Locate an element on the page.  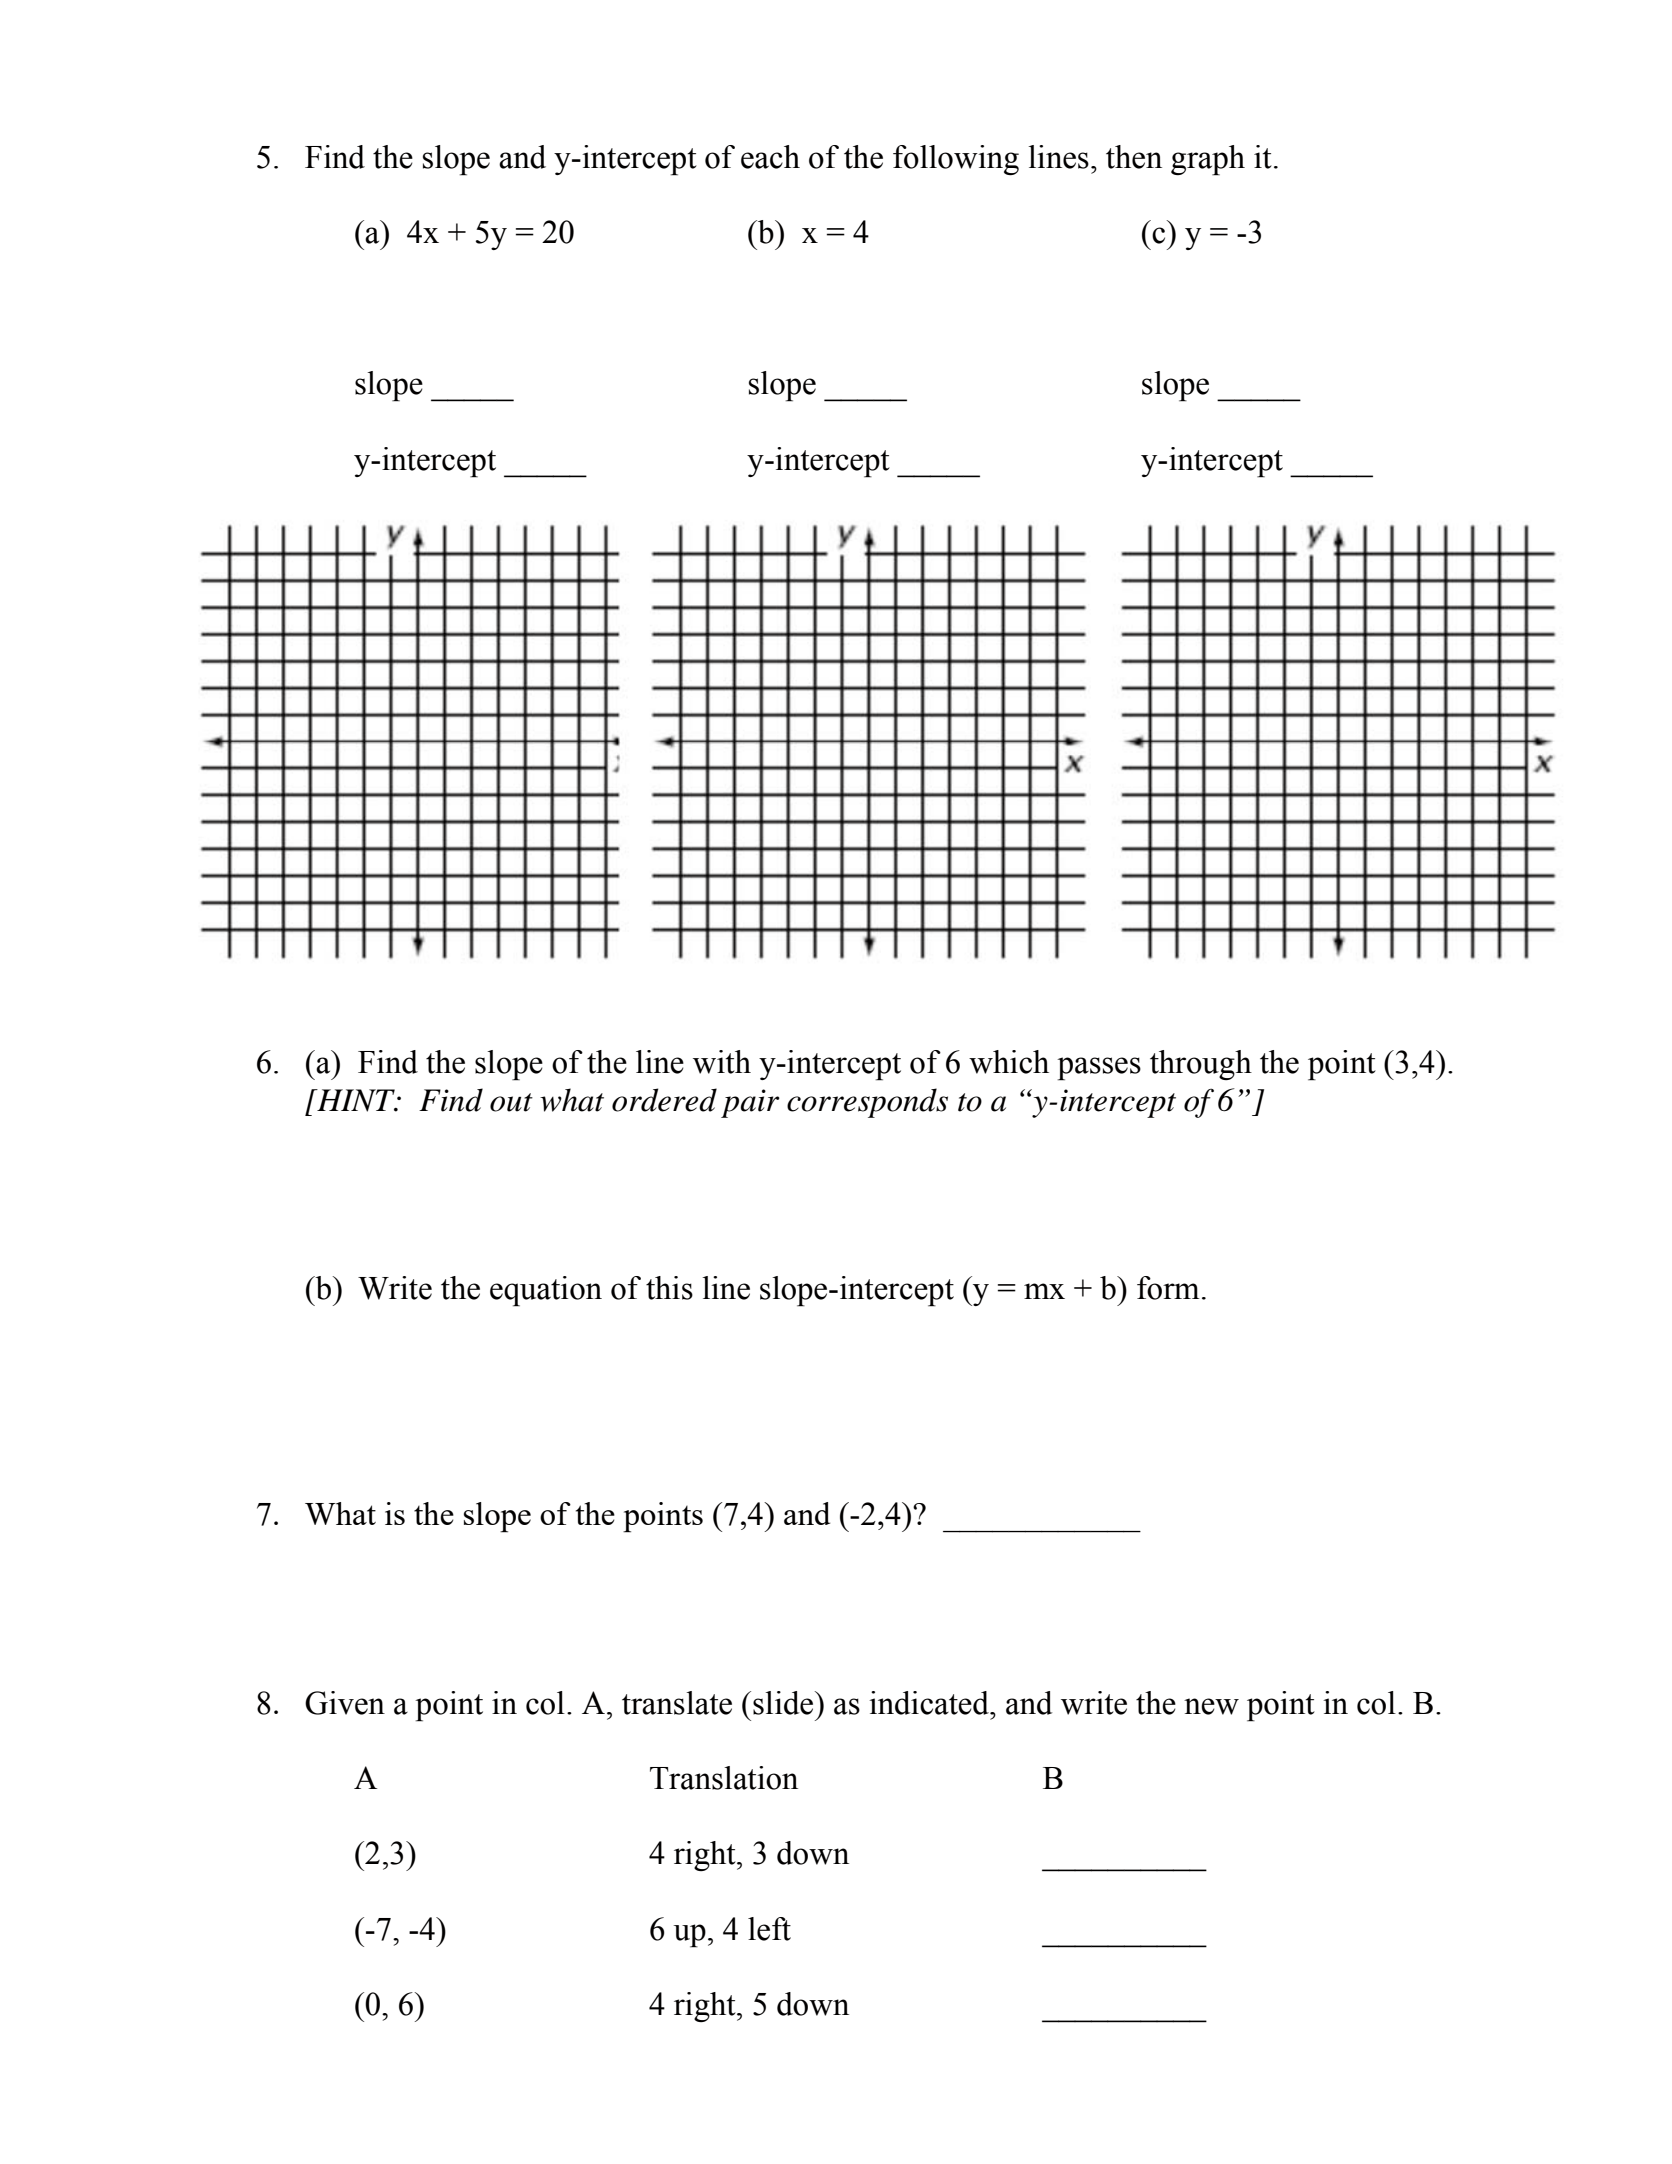
then is located at coordinates (1134, 157).
